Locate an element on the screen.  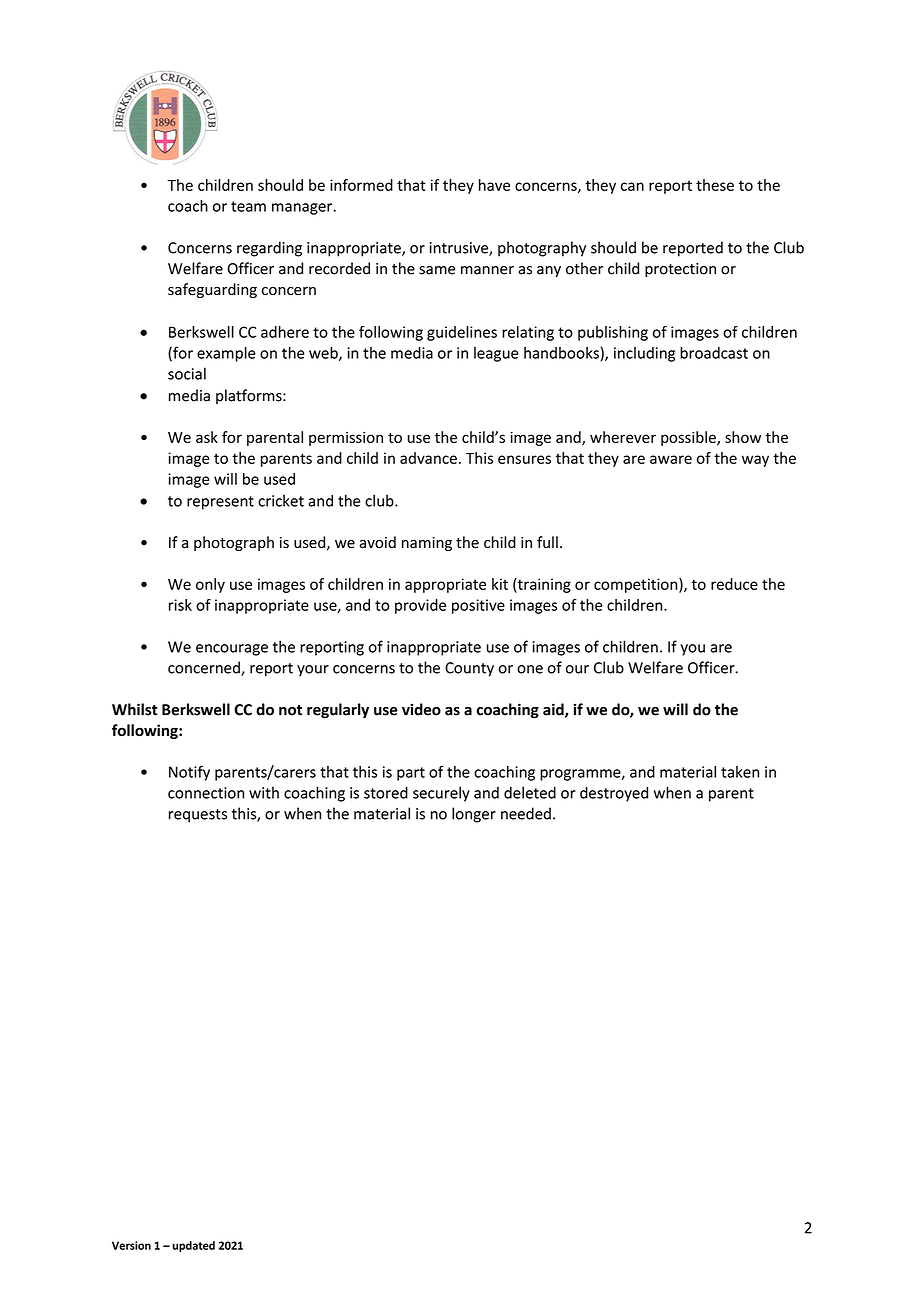
destroyed is located at coordinates (614, 794).
